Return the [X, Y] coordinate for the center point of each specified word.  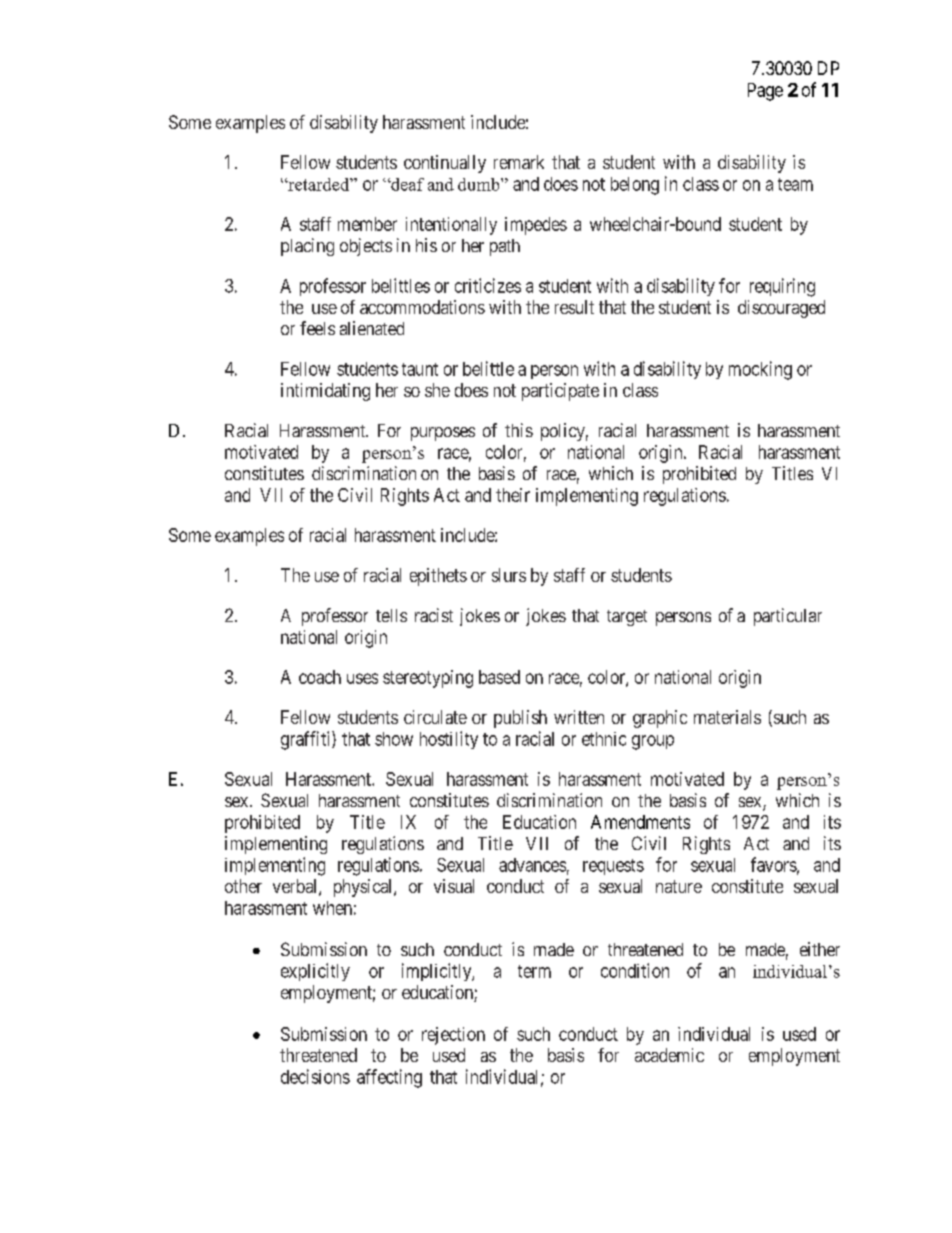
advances [532, 865]
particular [788, 617]
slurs [509, 575]
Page [765, 92]
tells [391, 615]
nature [679, 886]
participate [560, 392]
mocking [760, 370]
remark [519, 162]
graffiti [307, 740]
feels [317, 328]
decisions [315, 1076]
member [367, 224]
